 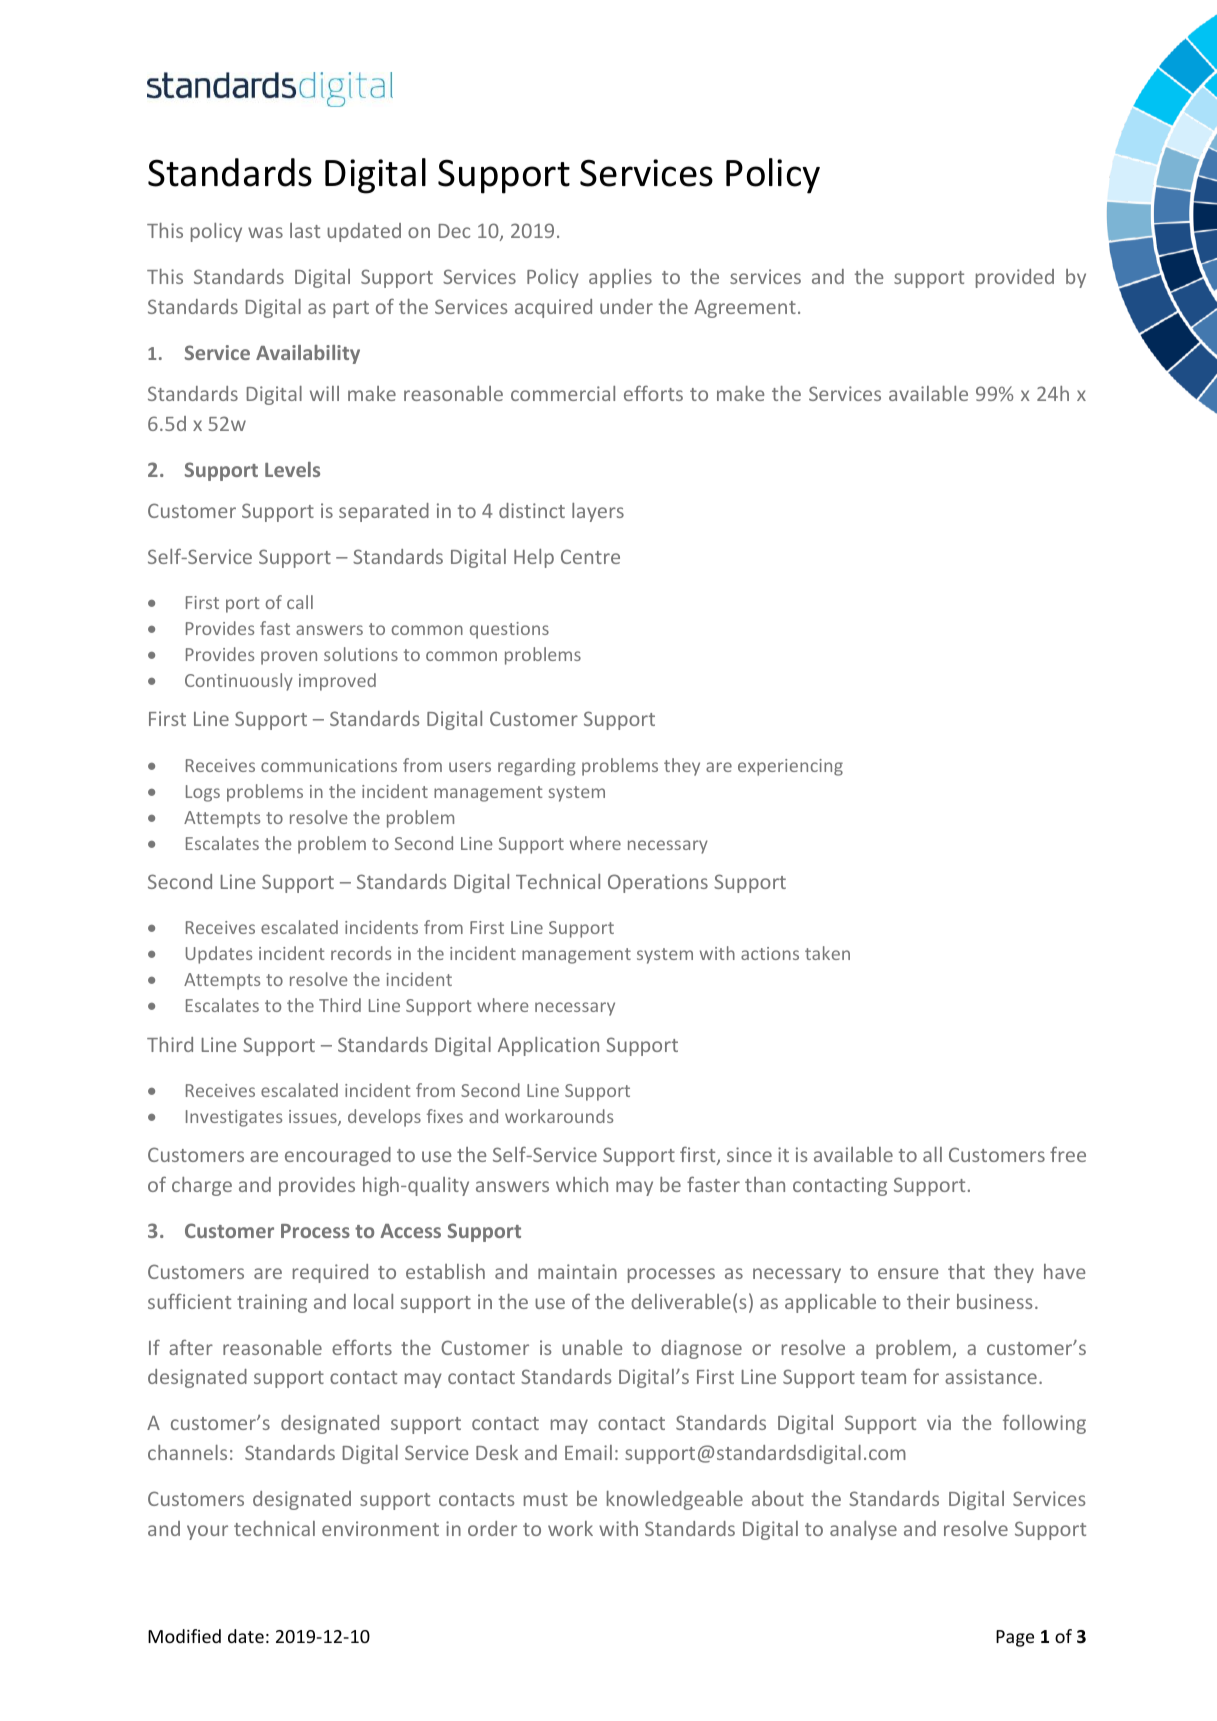 What do you see at coordinates (827, 953) in the document?
I see `taken` at bounding box center [827, 953].
